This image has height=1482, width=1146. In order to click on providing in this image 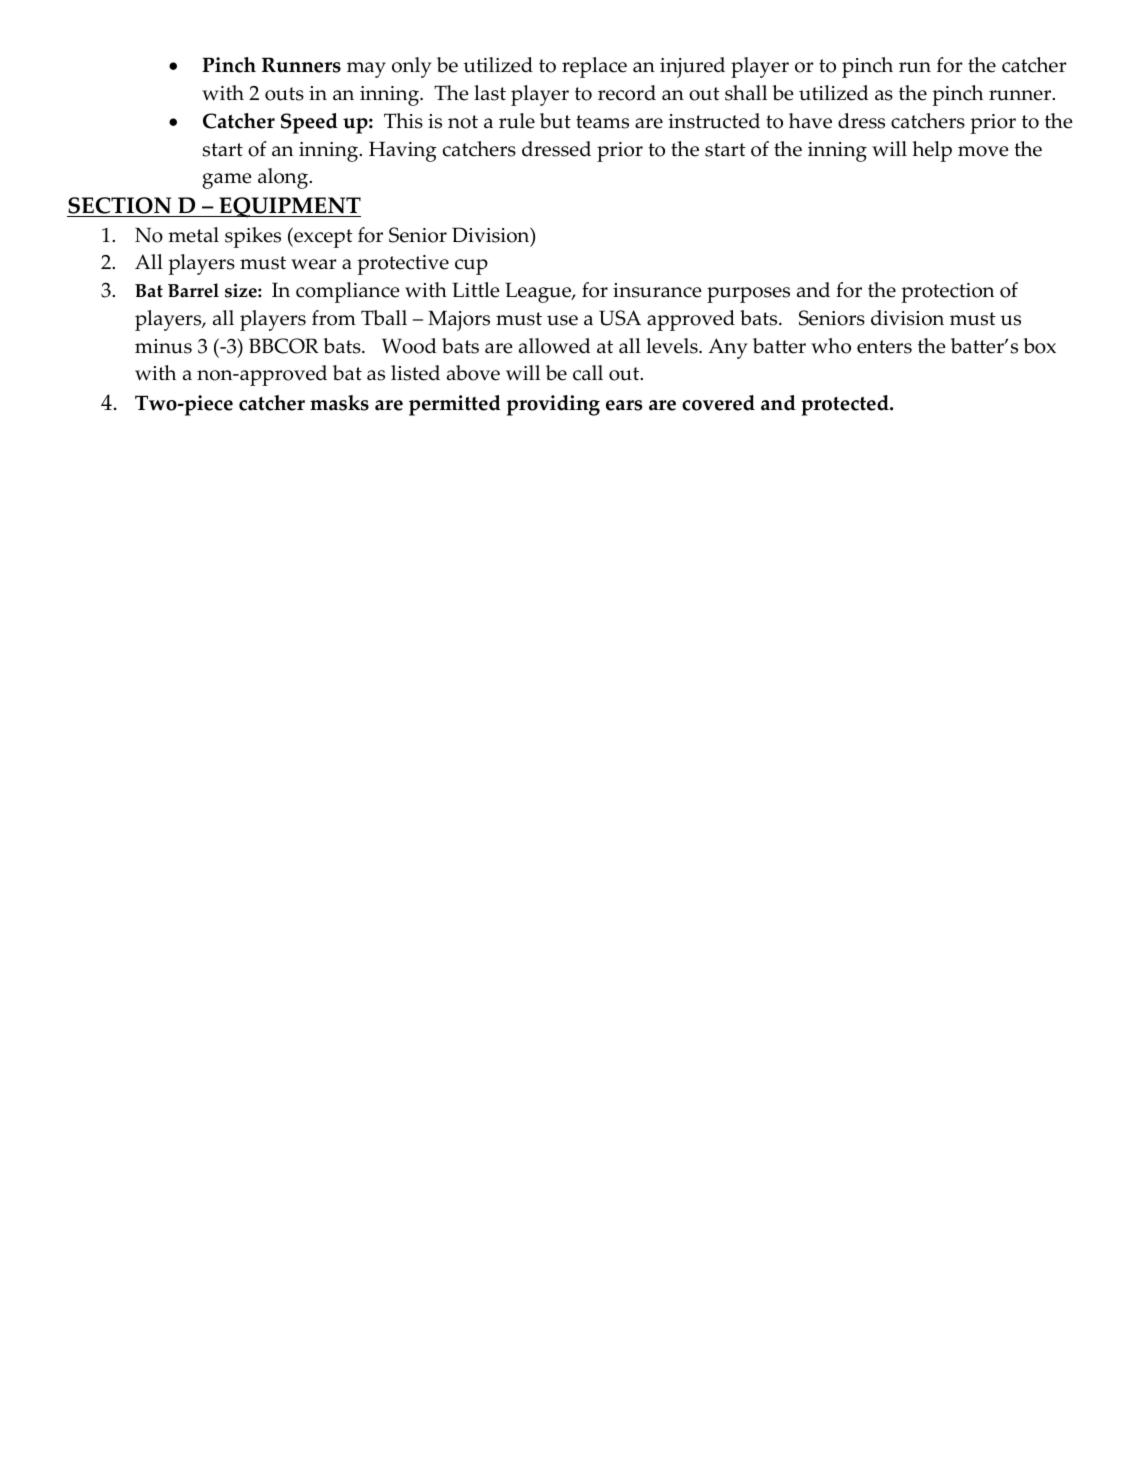, I will do `click(553, 405)`.
